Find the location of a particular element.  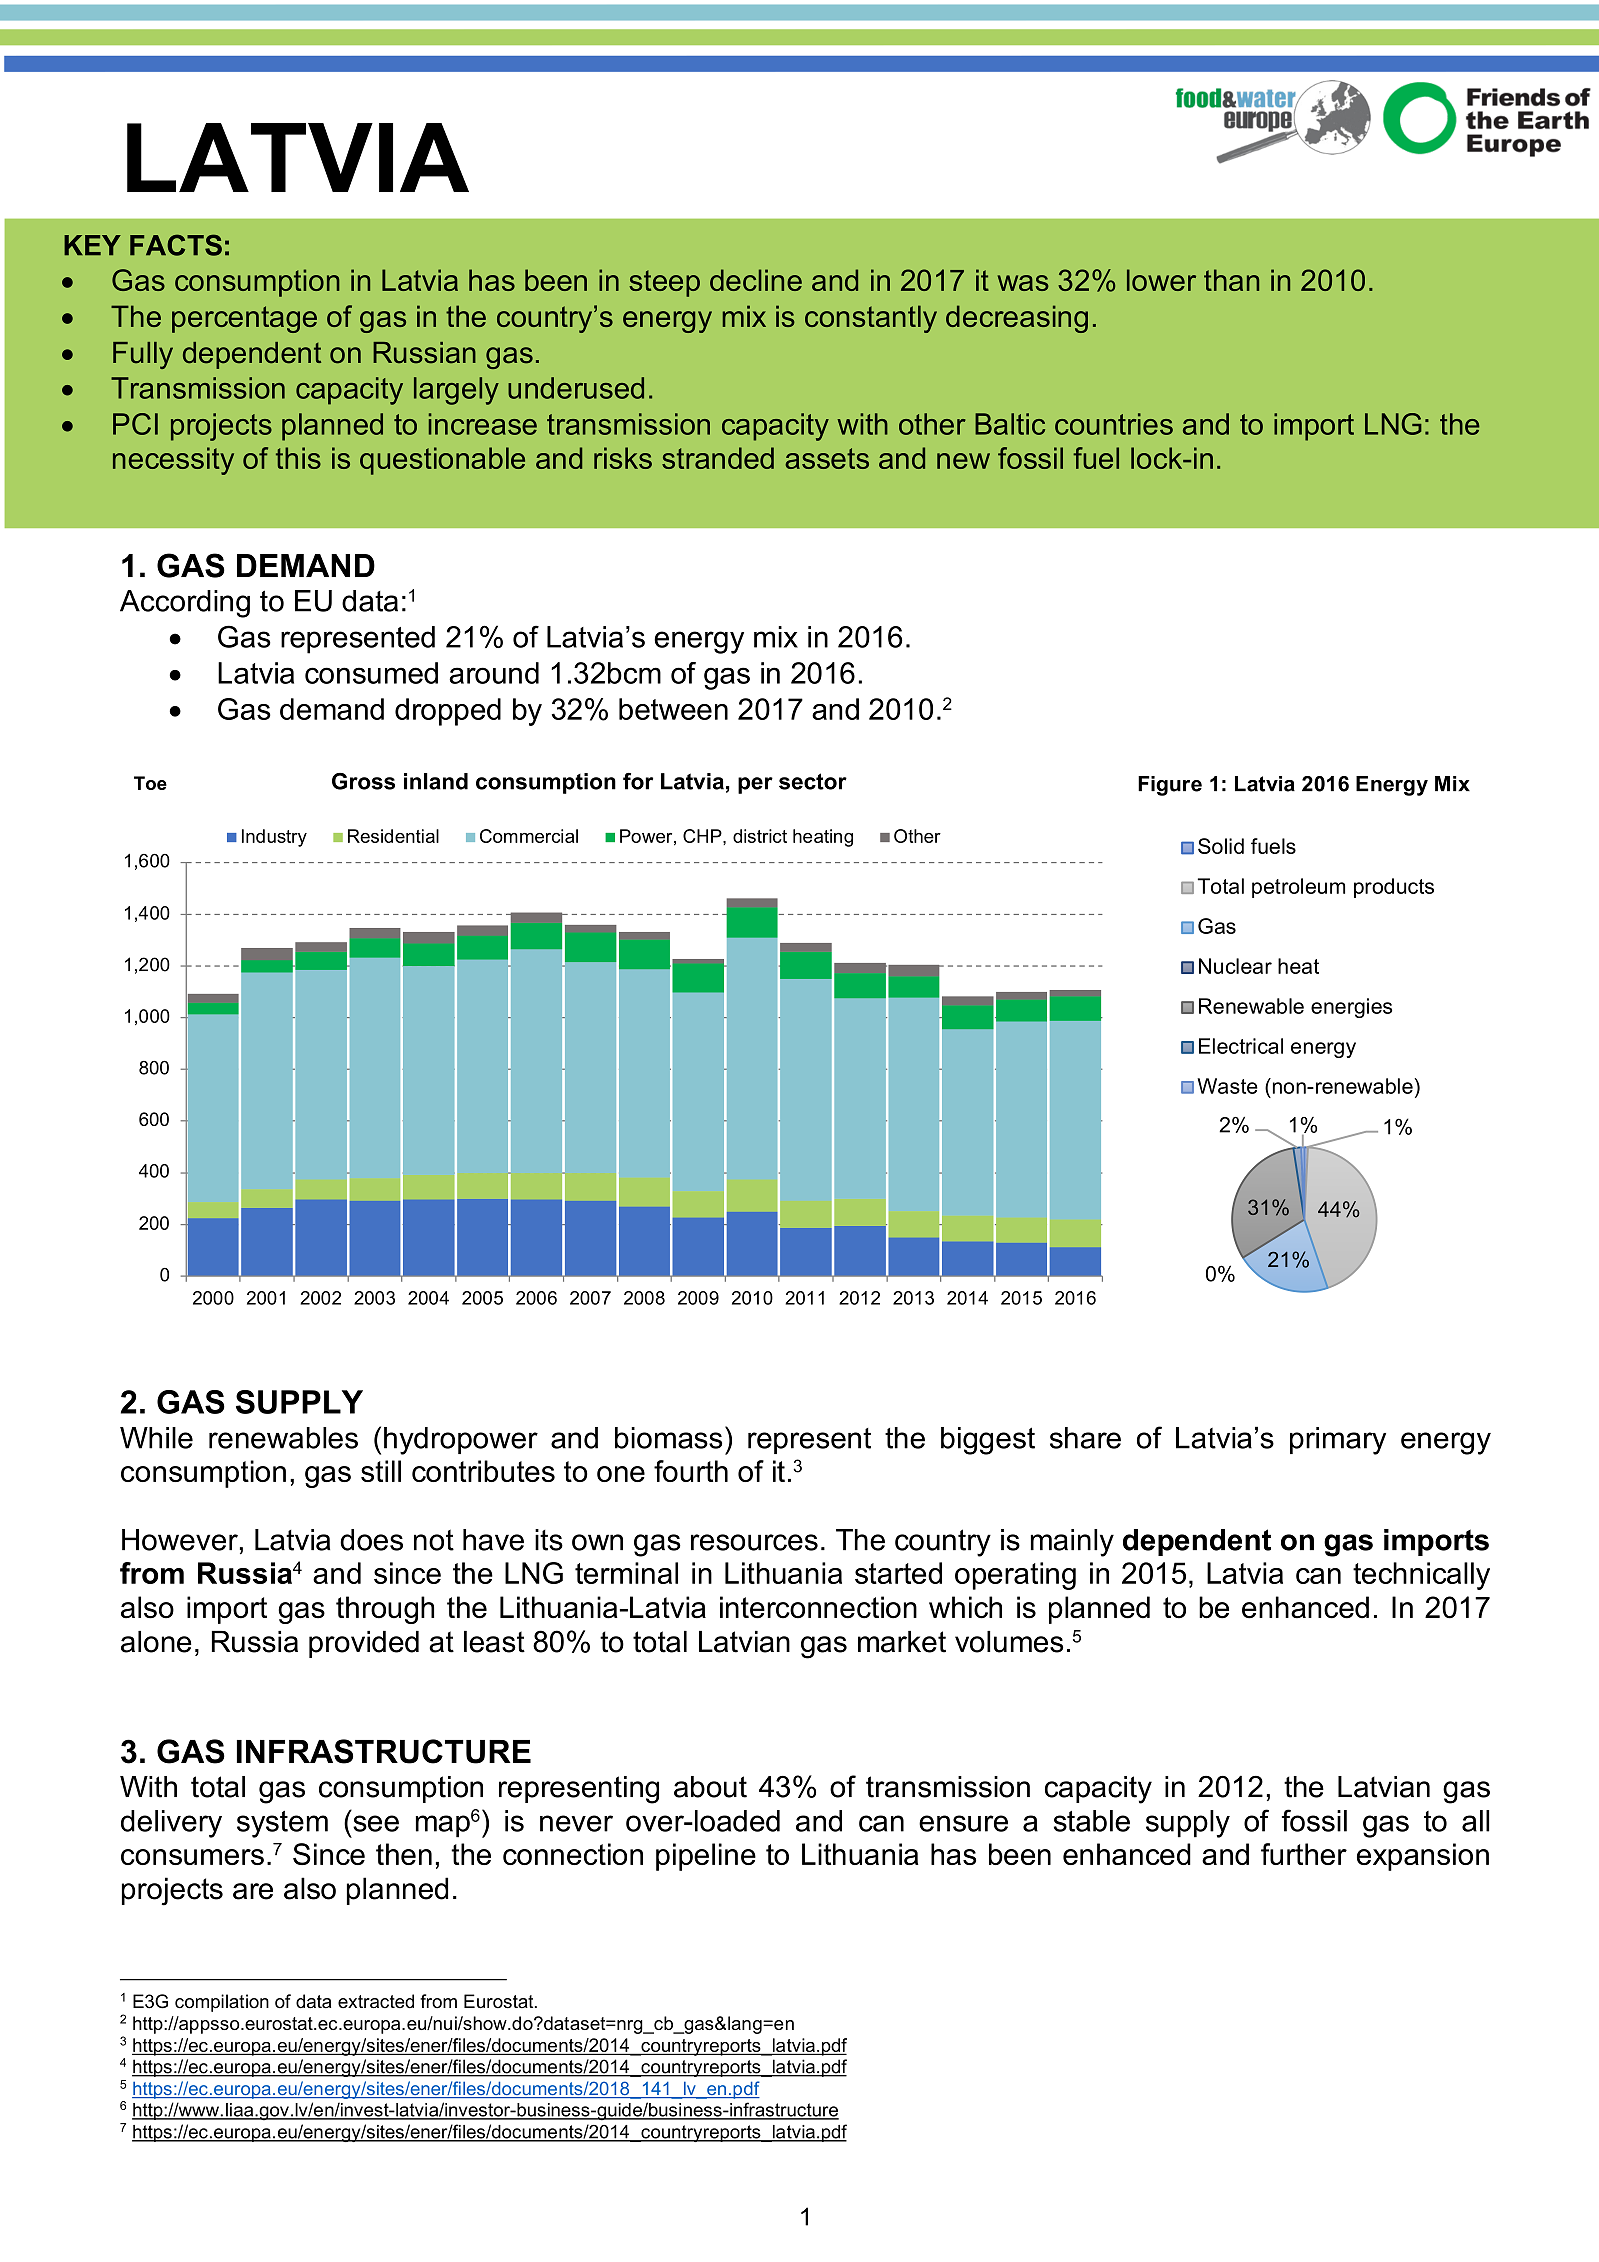

than is located at coordinates (1231, 280).
